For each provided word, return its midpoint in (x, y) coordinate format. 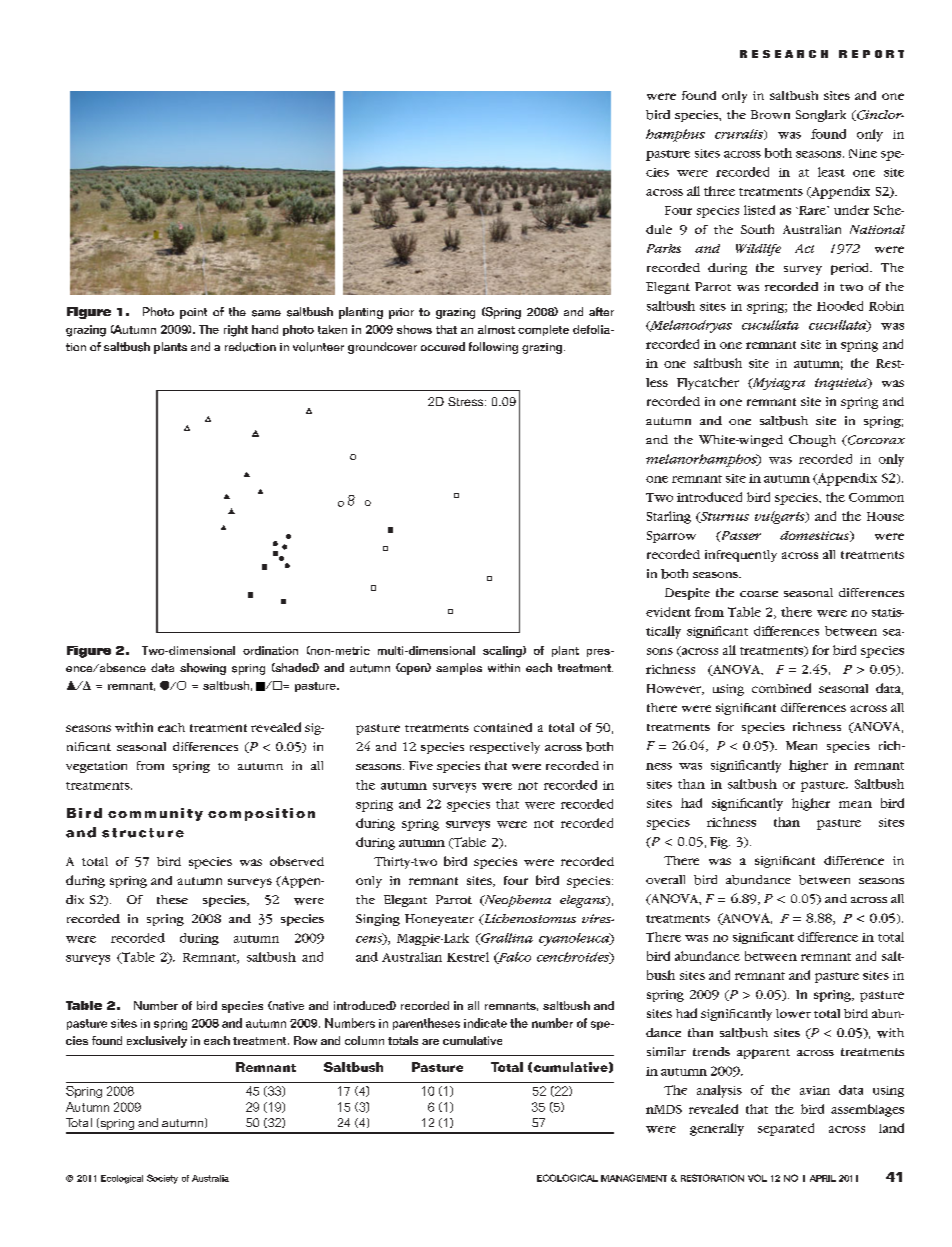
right (236, 331)
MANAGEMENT (634, 1178)
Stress (467, 401)
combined (781, 688)
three (719, 191)
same (266, 313)
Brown (770, 114)
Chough (812, 441)
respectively (505, 748)
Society (162, 1179)
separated (786, 1129)
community (155, 814)
